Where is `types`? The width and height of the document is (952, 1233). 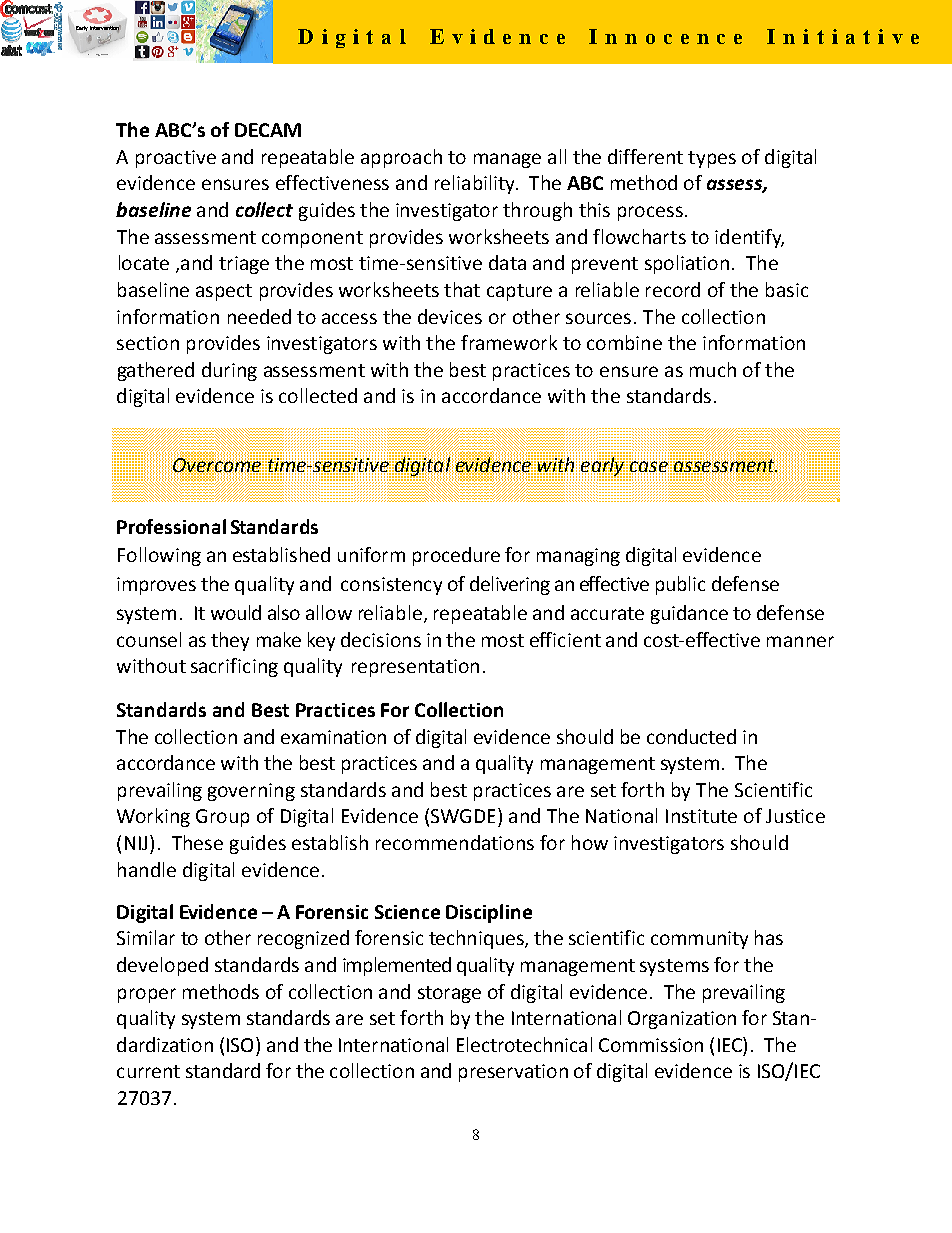
types is located at coordinates (712, 159).
